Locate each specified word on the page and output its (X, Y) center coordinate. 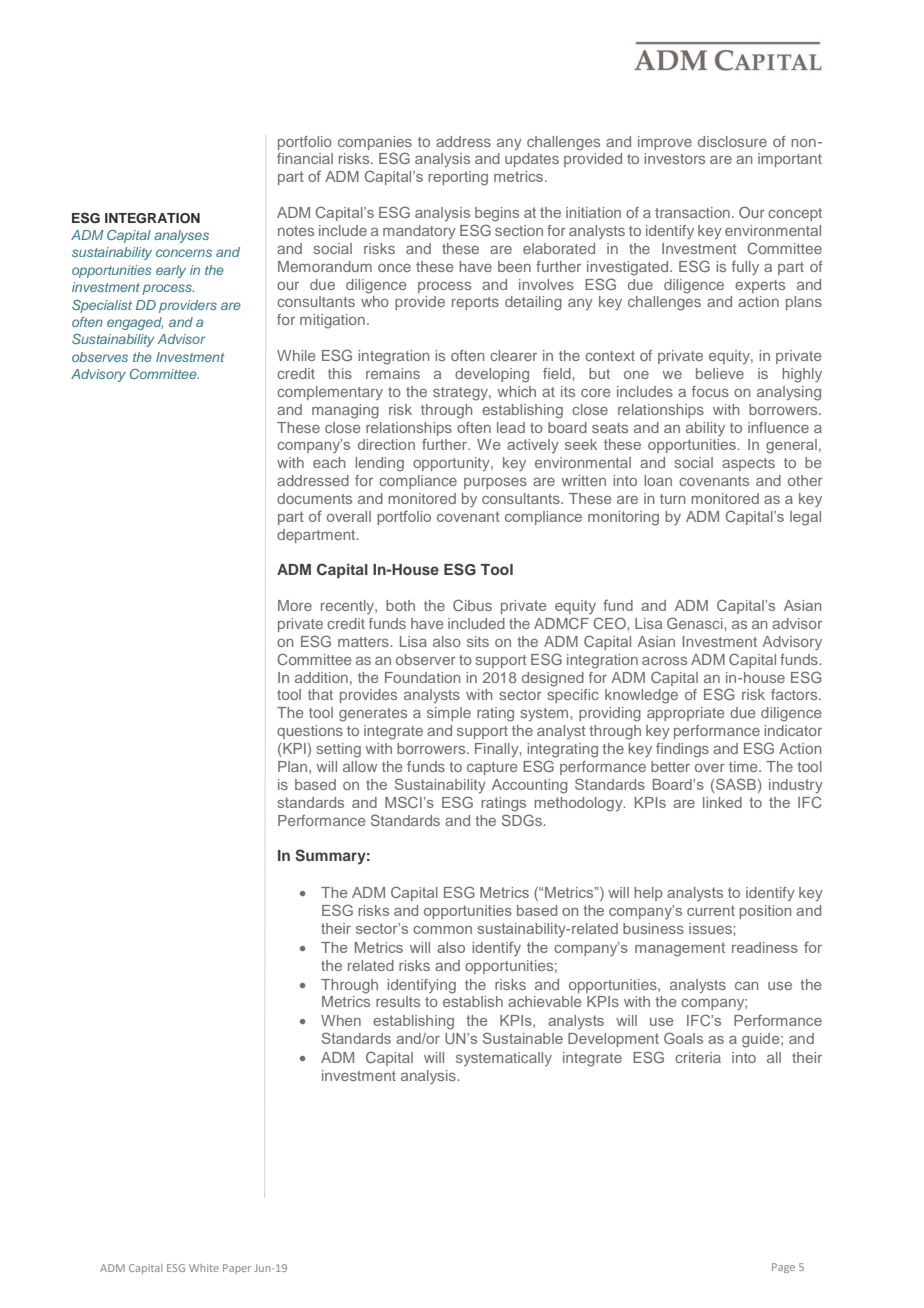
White (204, 1268)
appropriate (685, 714)
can (746, 986)
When (341, 1020)
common (442, 930)
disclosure (732, 141)
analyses (181, 236)
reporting (458, 178)
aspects (748, 464)
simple (449, 714)
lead (511, 427)
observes (100, 357)
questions (310, 732)
